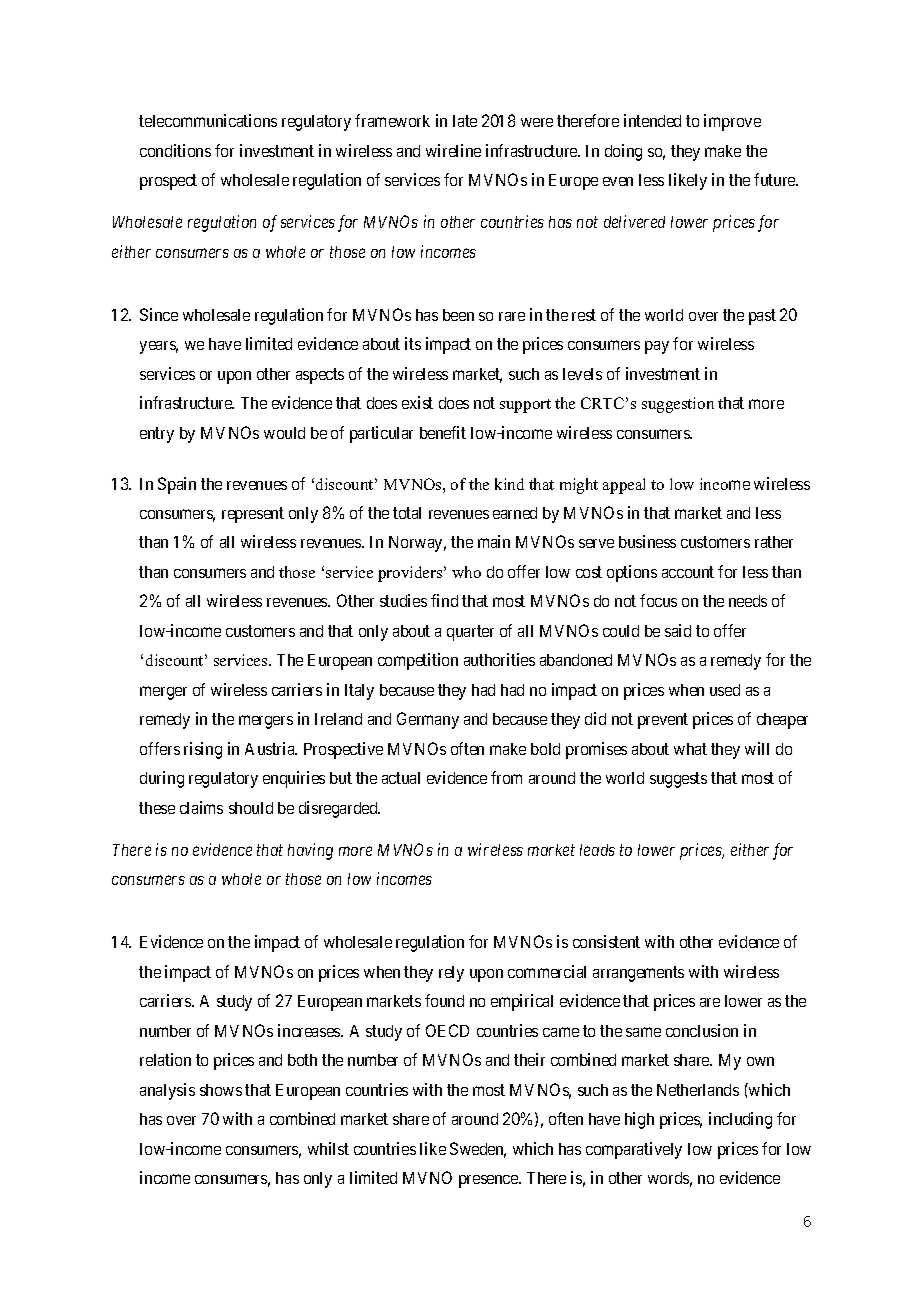 Image resolution: width=924 pixels, height=1308 pixels. Describe the element at coordinates (453, 150) in the screenshot. I see `wireline` at that location.
